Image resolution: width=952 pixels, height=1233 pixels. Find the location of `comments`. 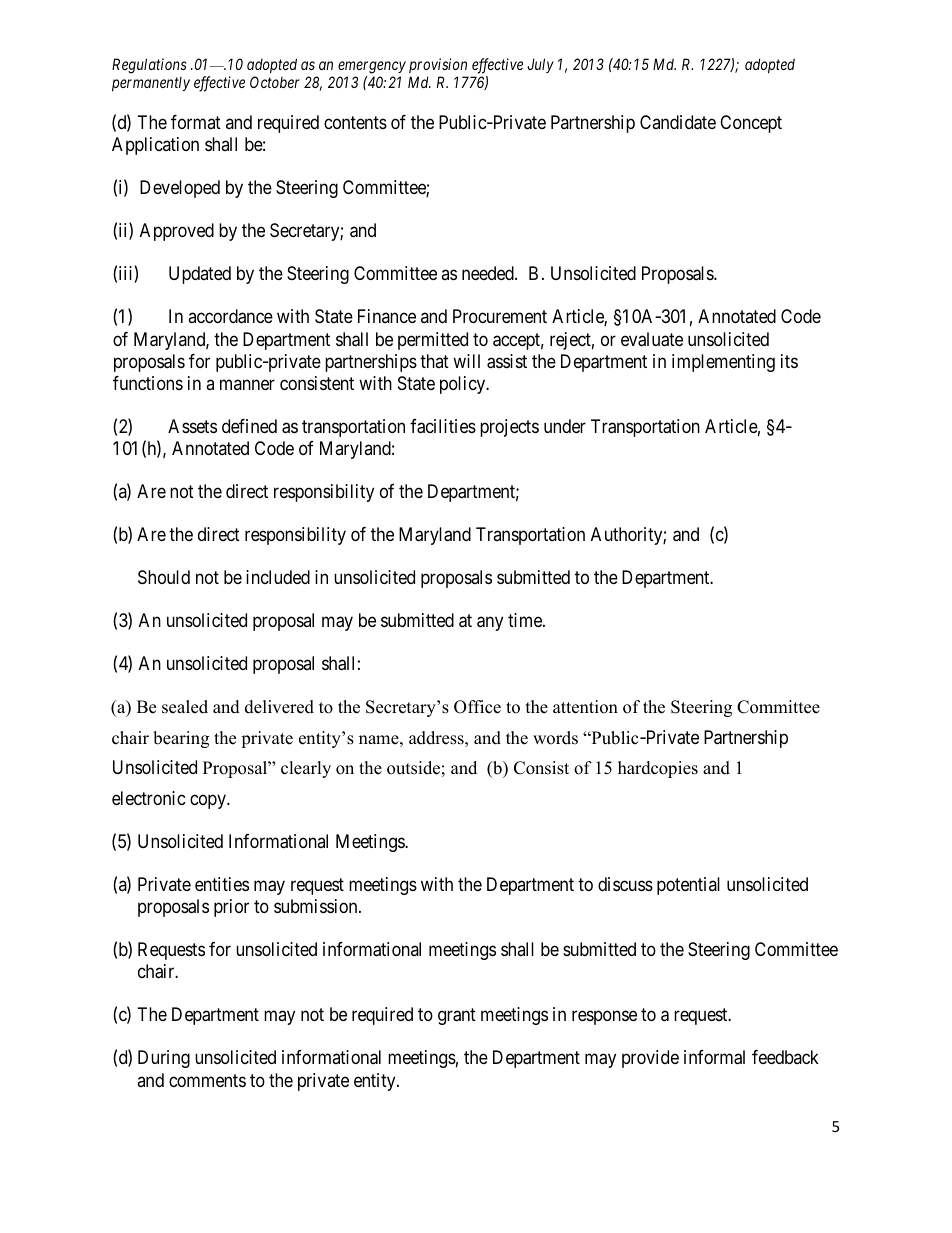

comments is located at coordinates (207, 1080).
